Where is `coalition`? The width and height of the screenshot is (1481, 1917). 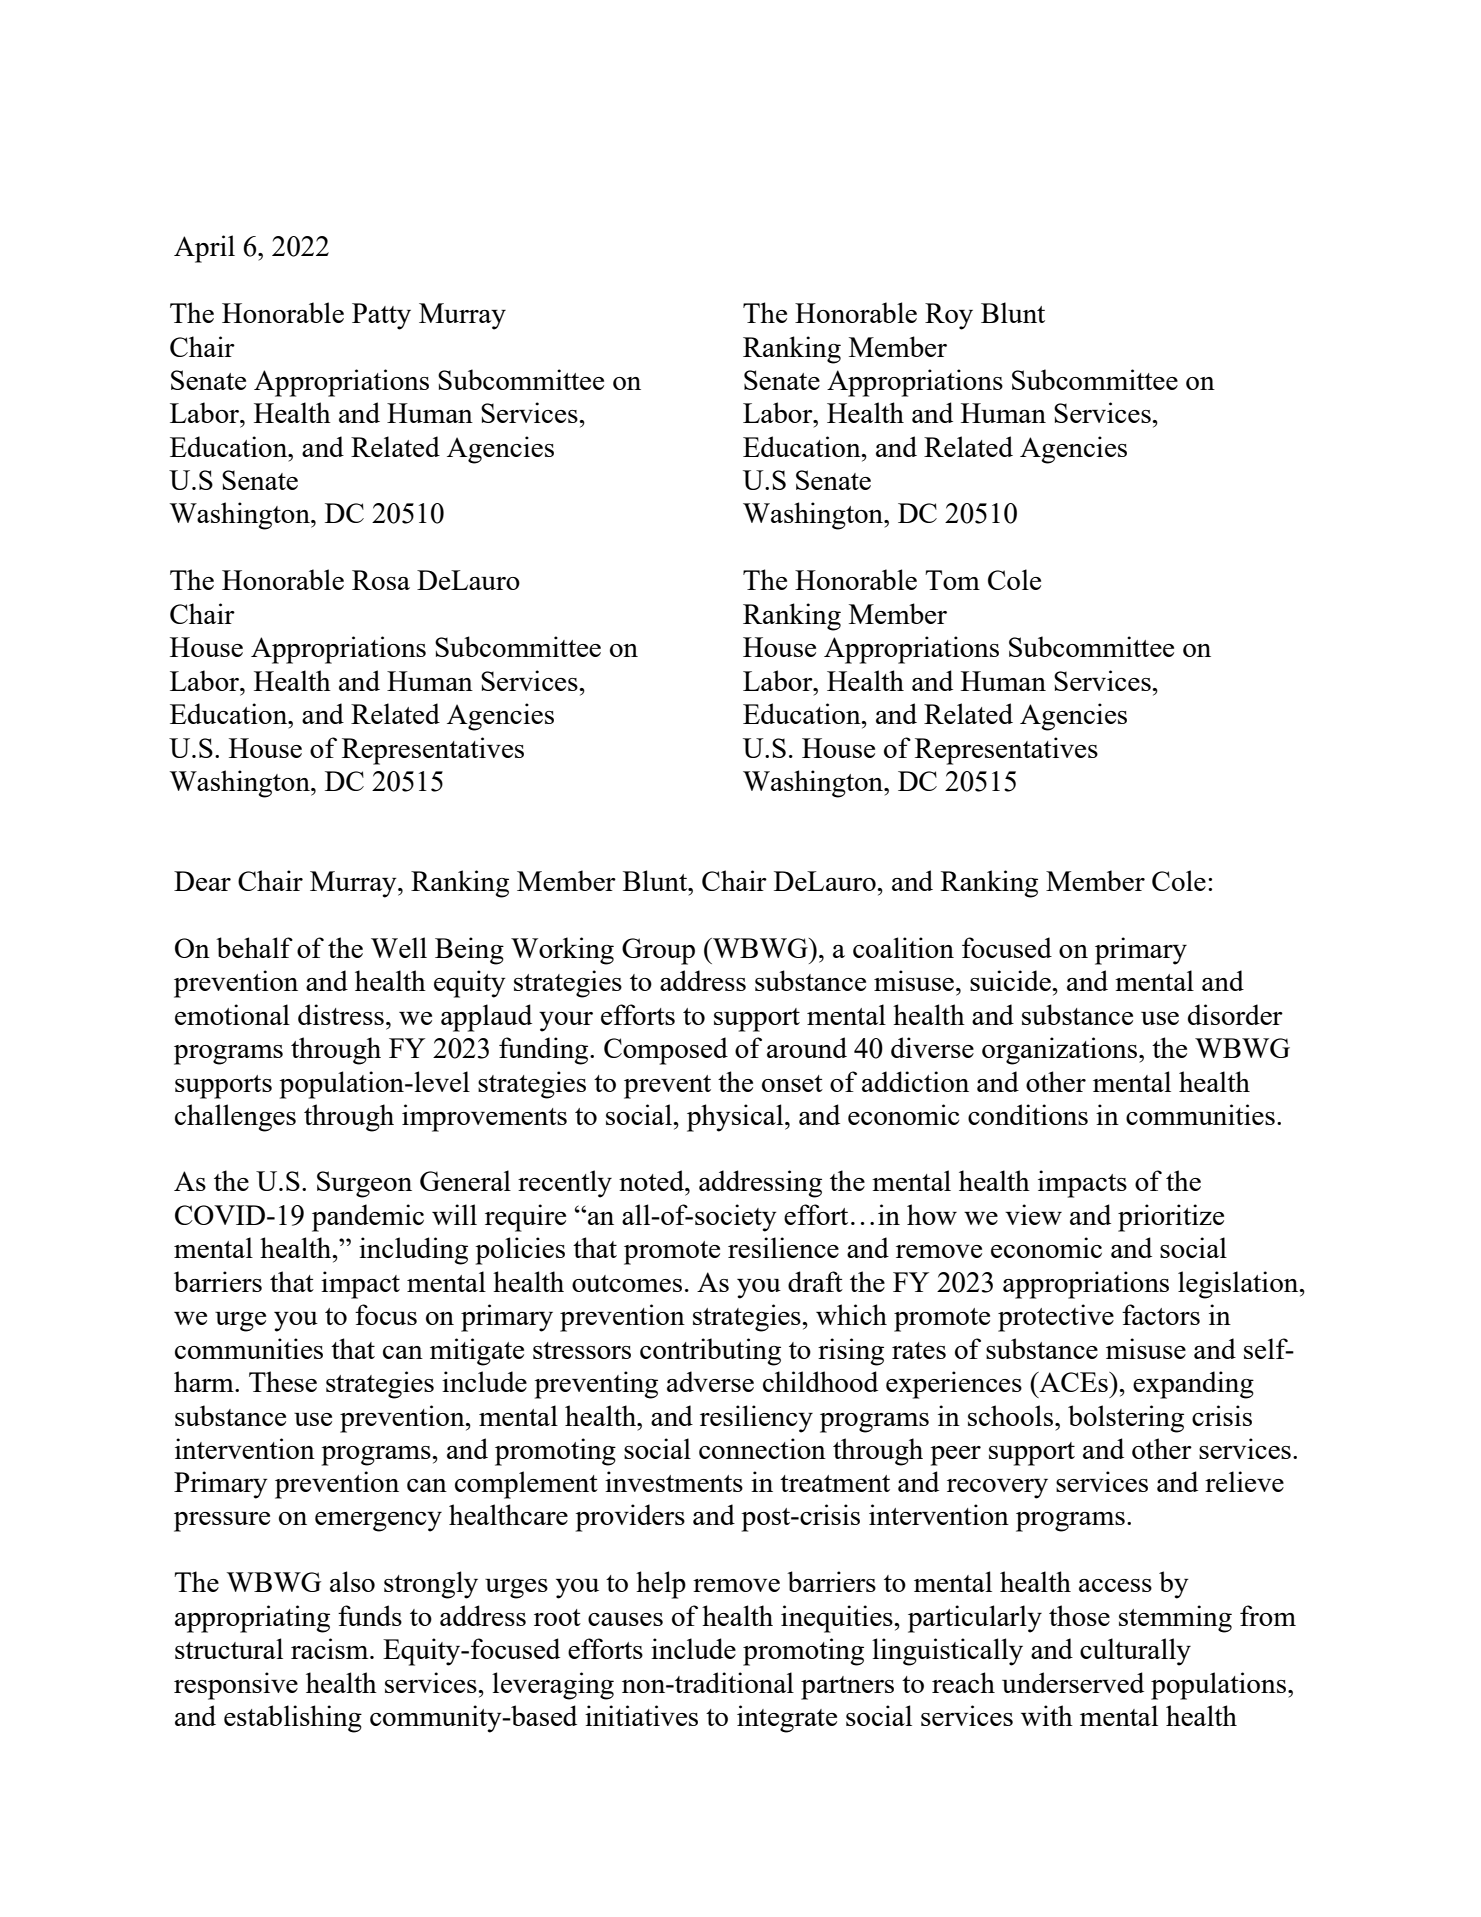
coalition is located at coordinates (903, 947).
